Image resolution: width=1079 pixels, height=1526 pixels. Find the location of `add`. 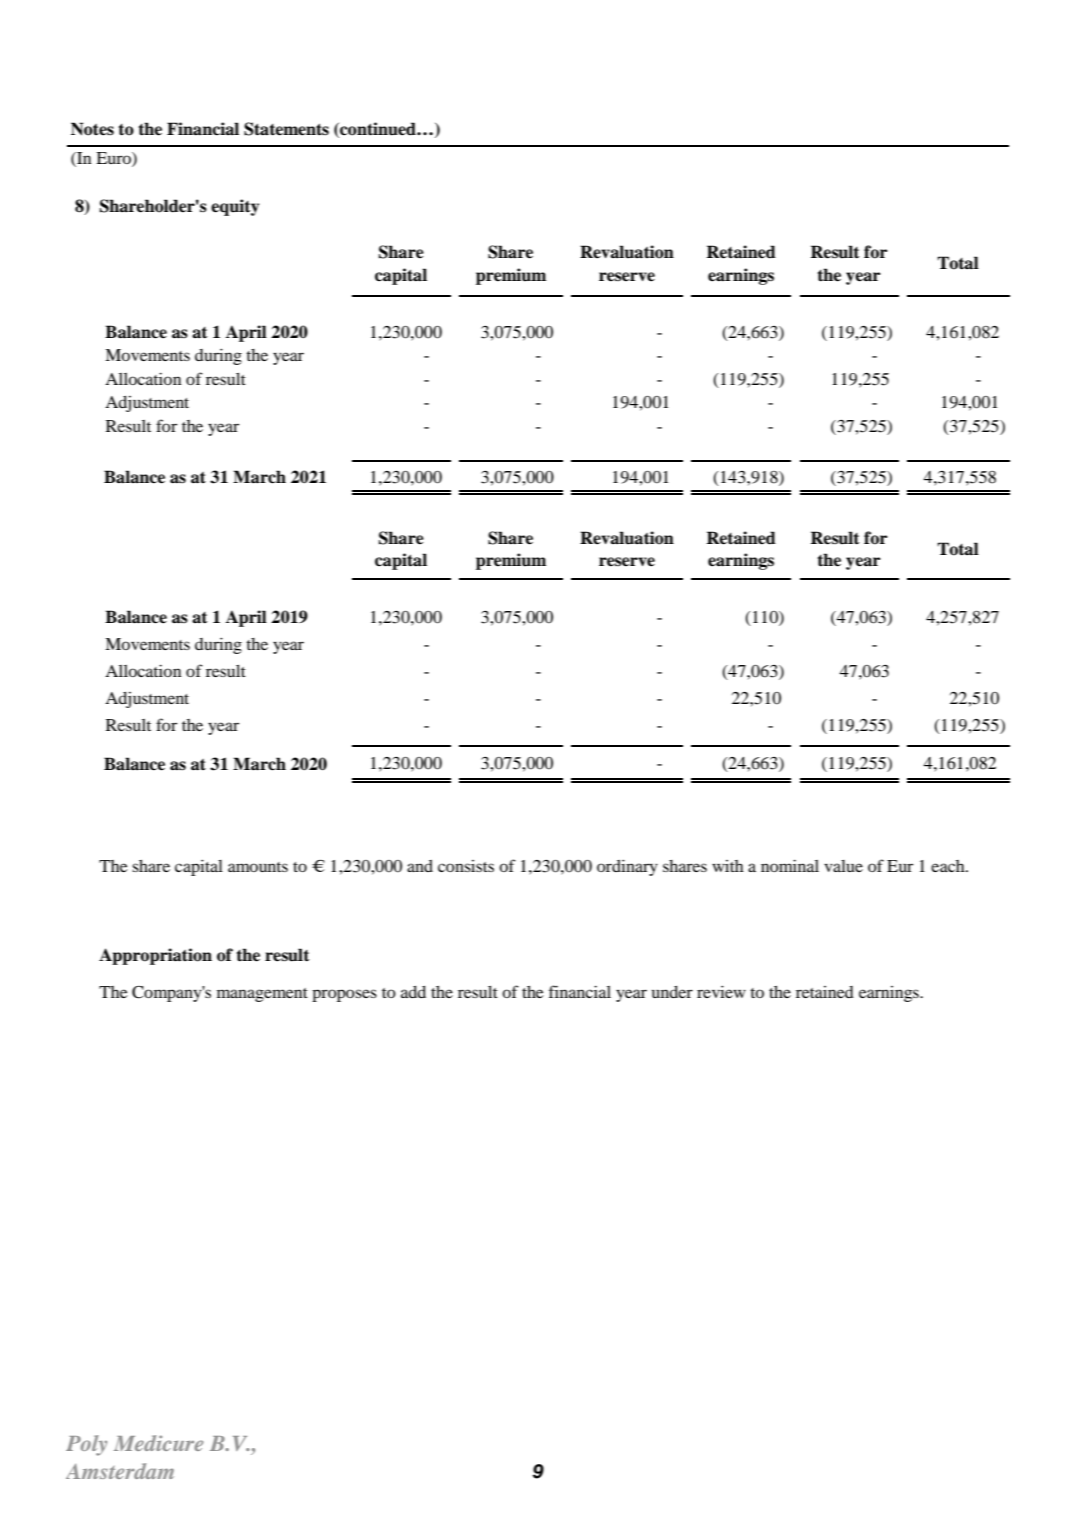

add is located at coordinates (413, 992).
